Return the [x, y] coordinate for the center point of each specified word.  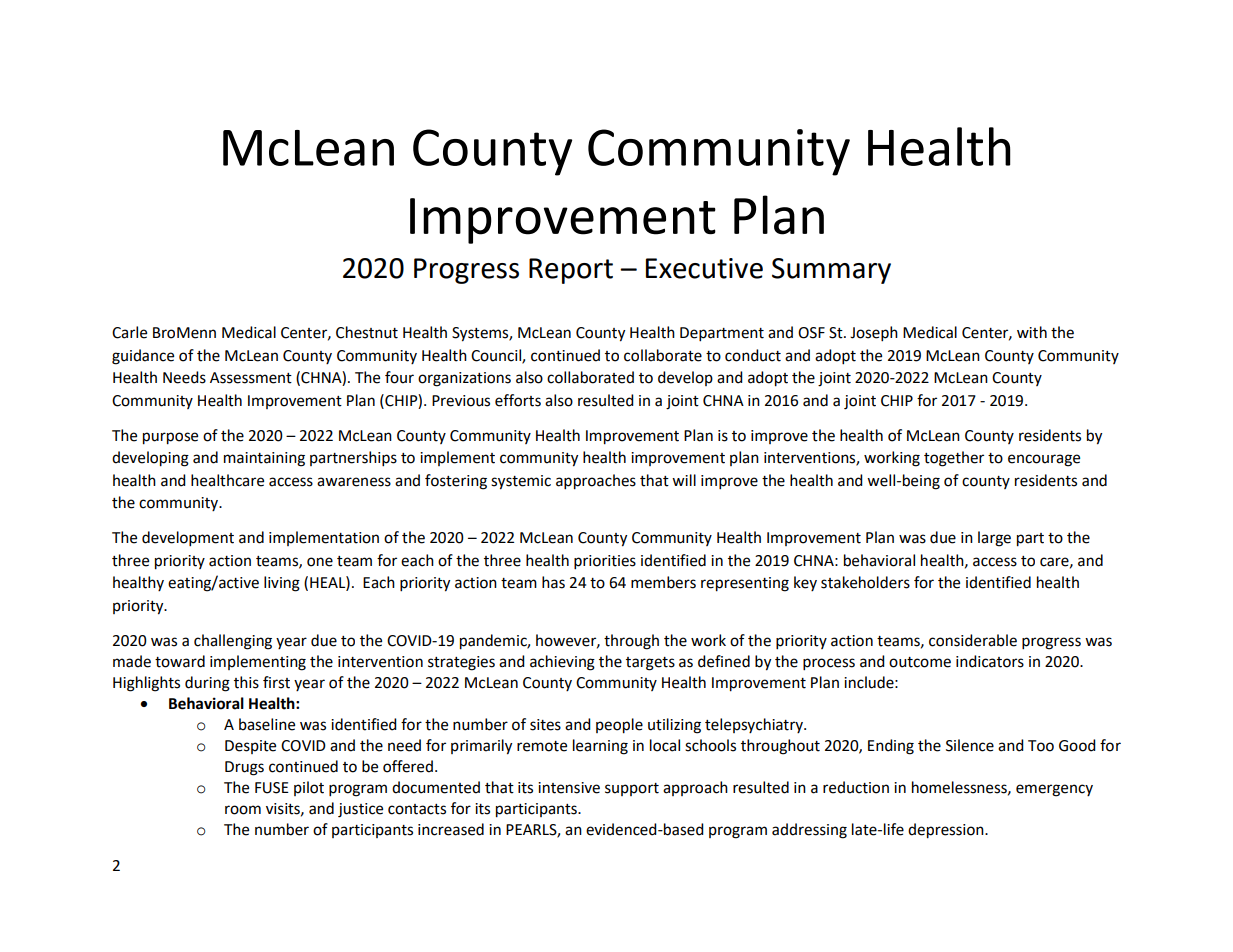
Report [571, 271]
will [684, 480]
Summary [831, 271]
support [632, 789]
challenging [233, 642]
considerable [973, 640]
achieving [562, 663]
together [954, 459]
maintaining [264, 459]
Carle [129, 332]
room [243, 810]
